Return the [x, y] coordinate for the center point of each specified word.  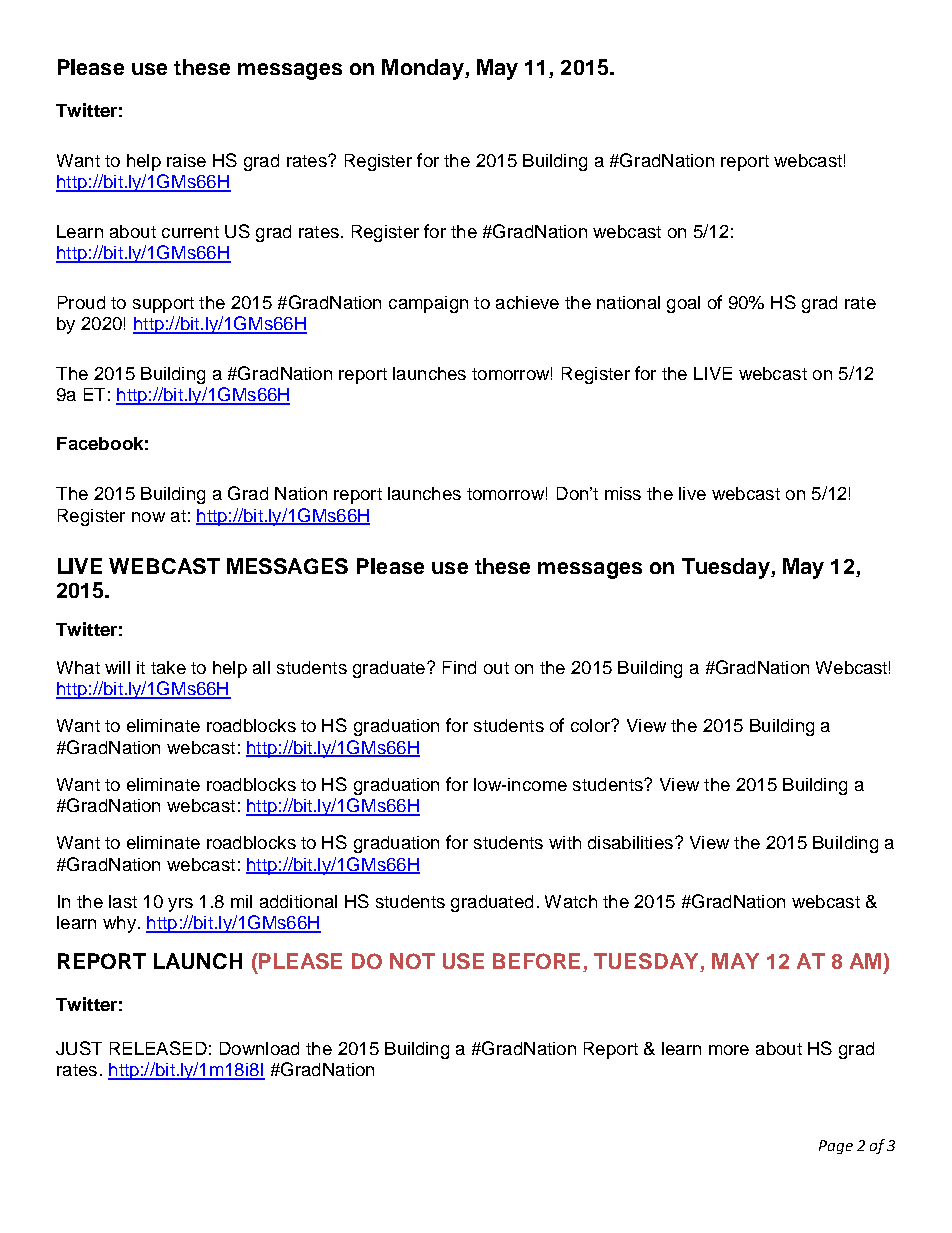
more [729, 1050]
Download [259, 1048]
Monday [424, 69]
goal [683, 304]
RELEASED [158, 1048]
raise [186, 160]
